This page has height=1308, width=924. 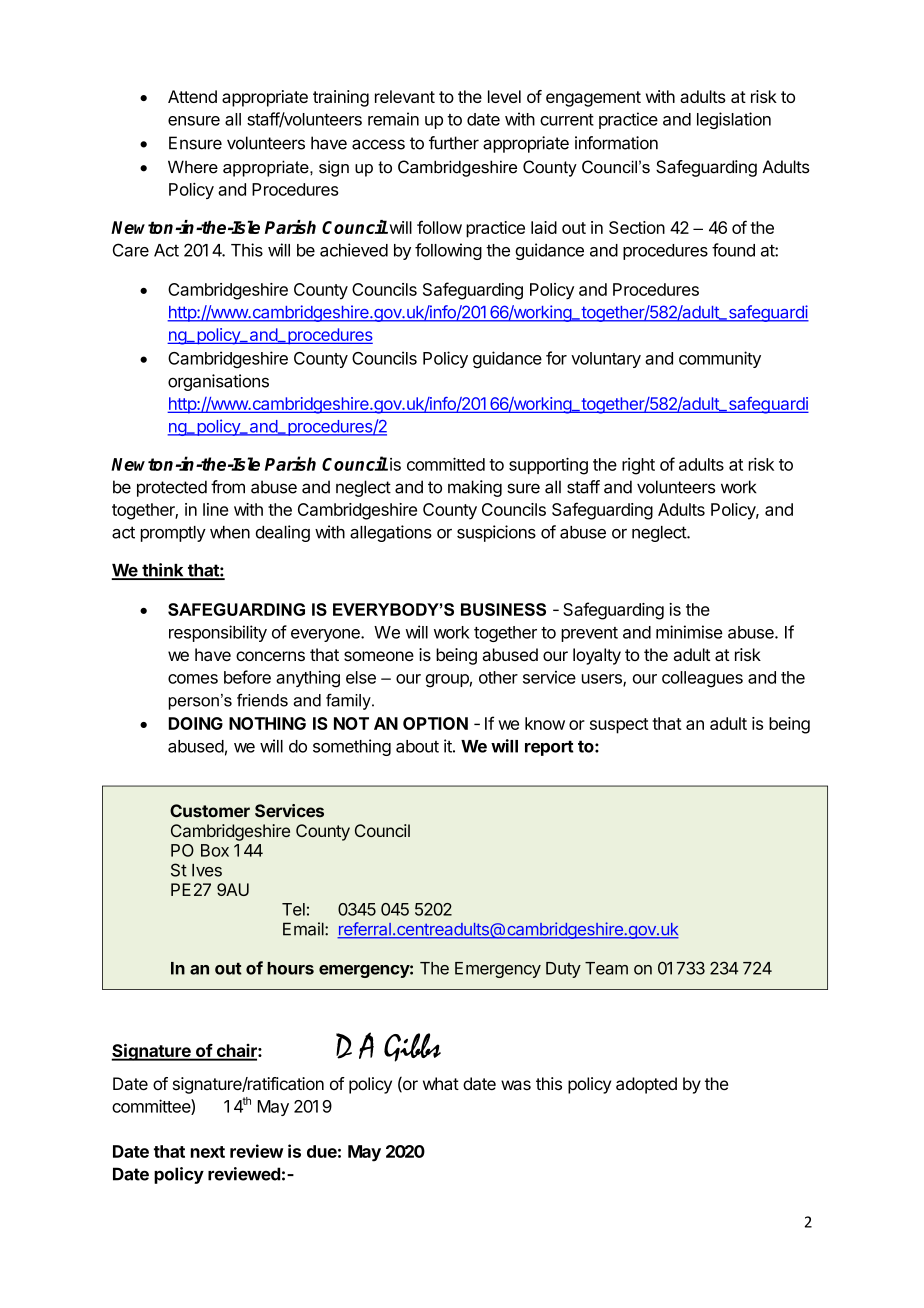 What do you see at coordinates (207, 870) in the page?
I see `Ives` at bounding box center [207, 870].
